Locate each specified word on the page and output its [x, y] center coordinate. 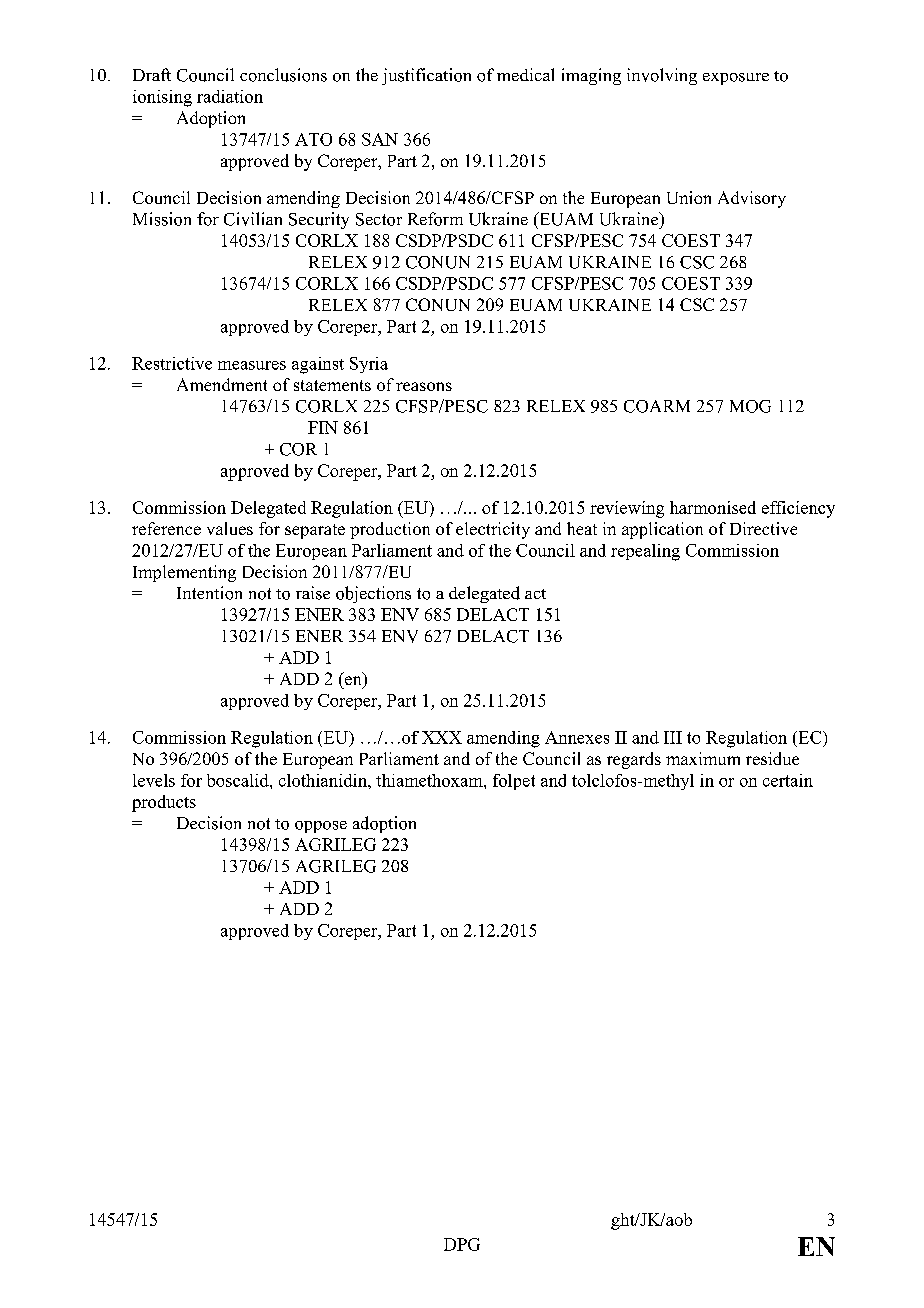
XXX [442, 737]
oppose [321, 827]
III [673, 737]
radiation [230, 96]
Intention [209, 593]
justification [426, 76]
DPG [462, 1244]
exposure [736, 79]
